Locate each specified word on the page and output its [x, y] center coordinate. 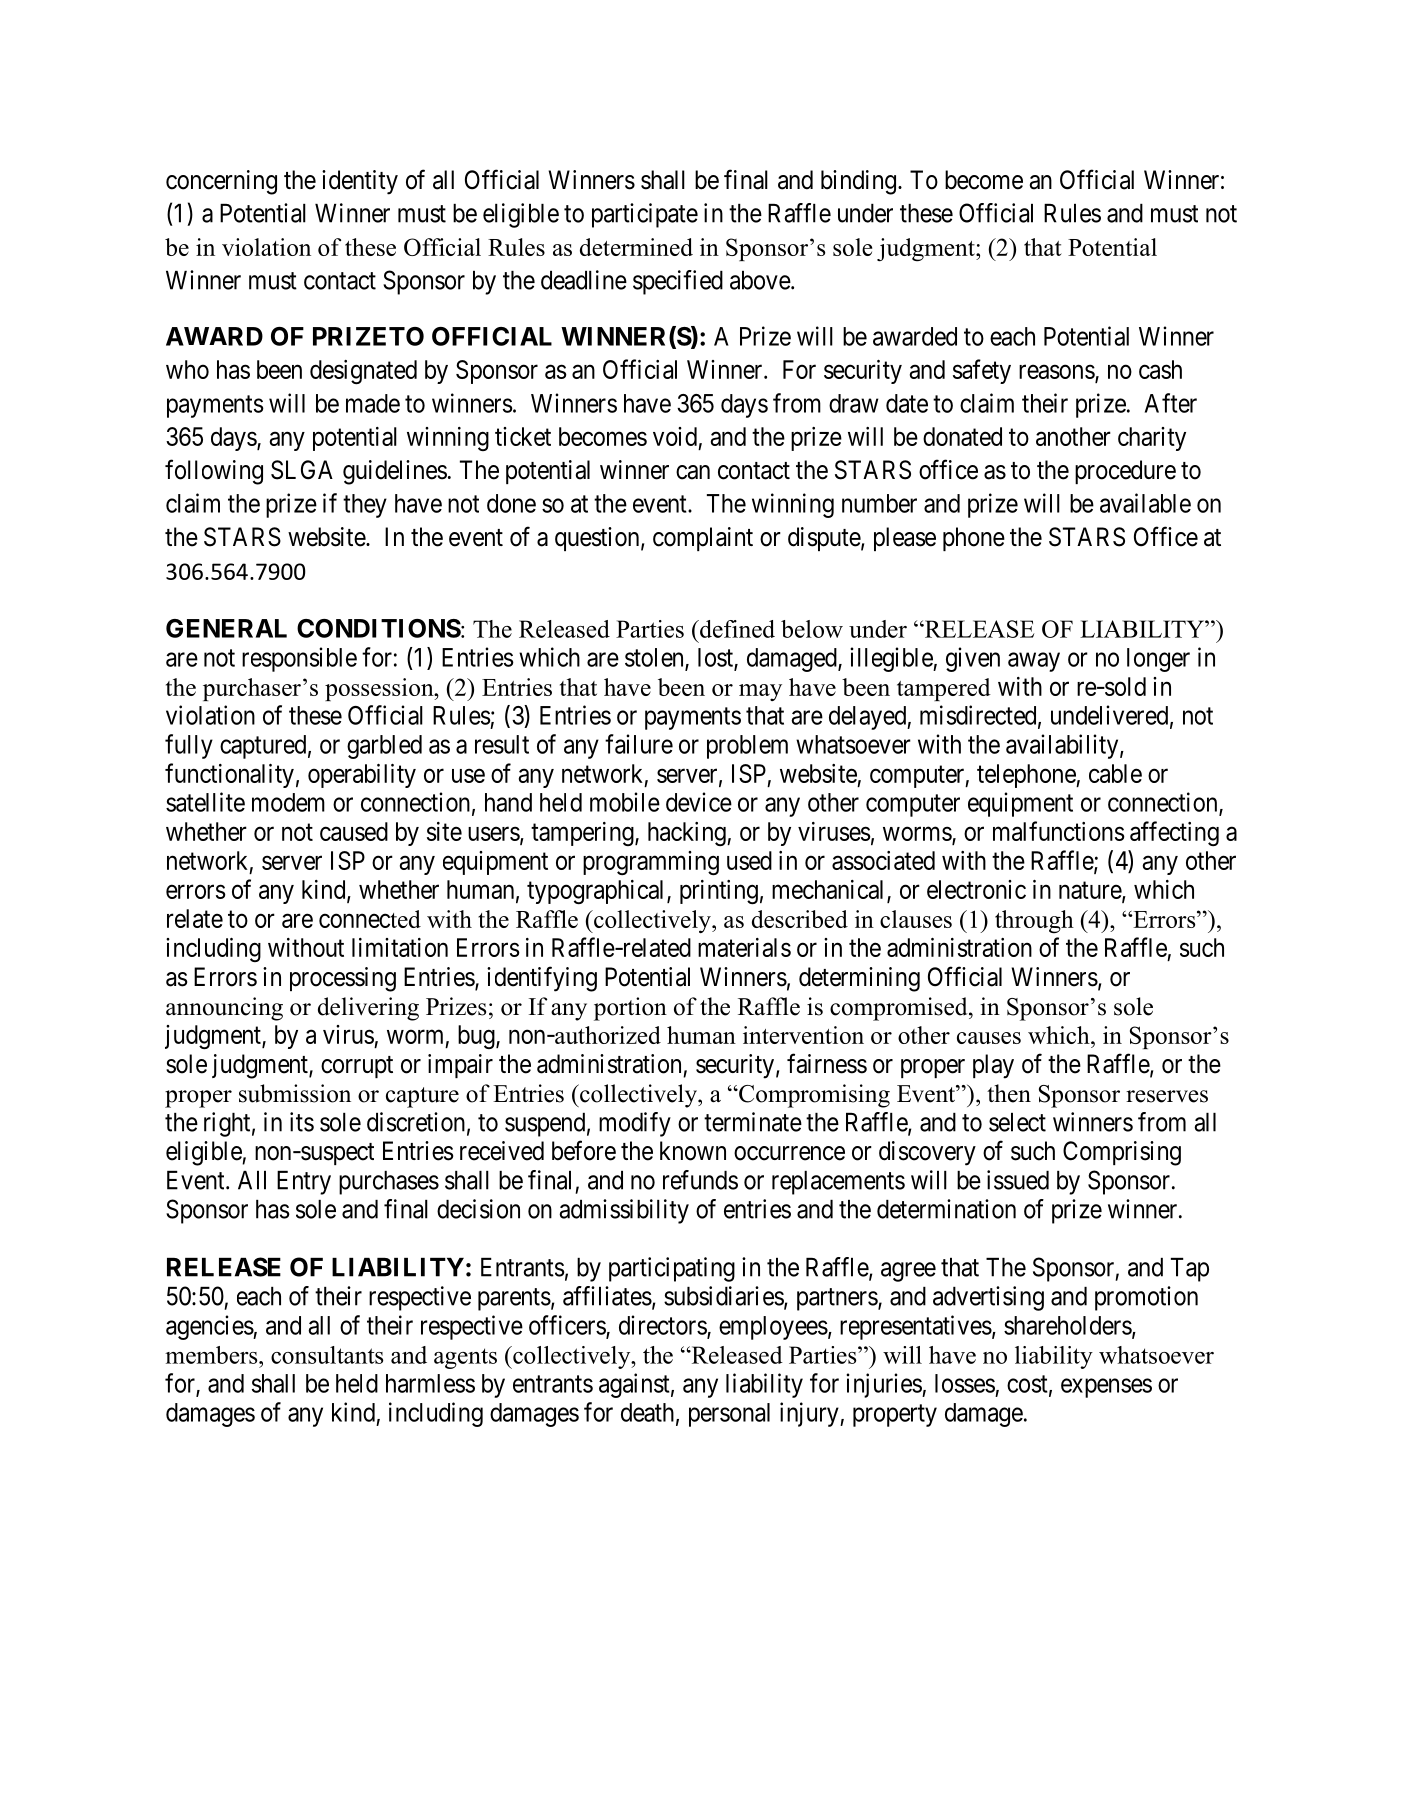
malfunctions [1059, 831]
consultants [327, 1355]
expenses [1106, 1388]
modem [288, 802]
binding [858, 182]
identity [360, 182]
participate [645, 215]
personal [729, 1415]
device [699, 802]
